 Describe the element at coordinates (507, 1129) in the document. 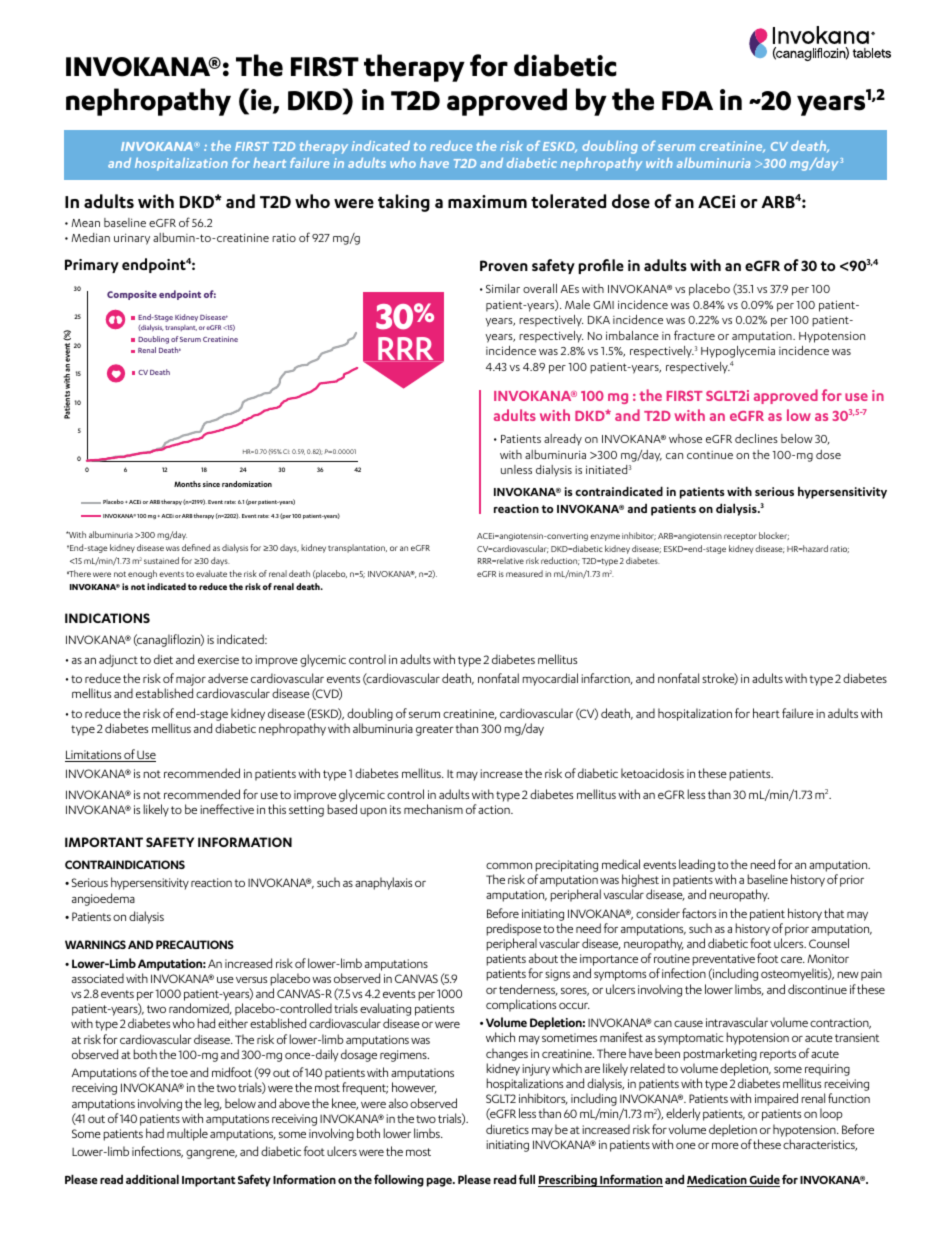

I see `diuretics` at that location.
